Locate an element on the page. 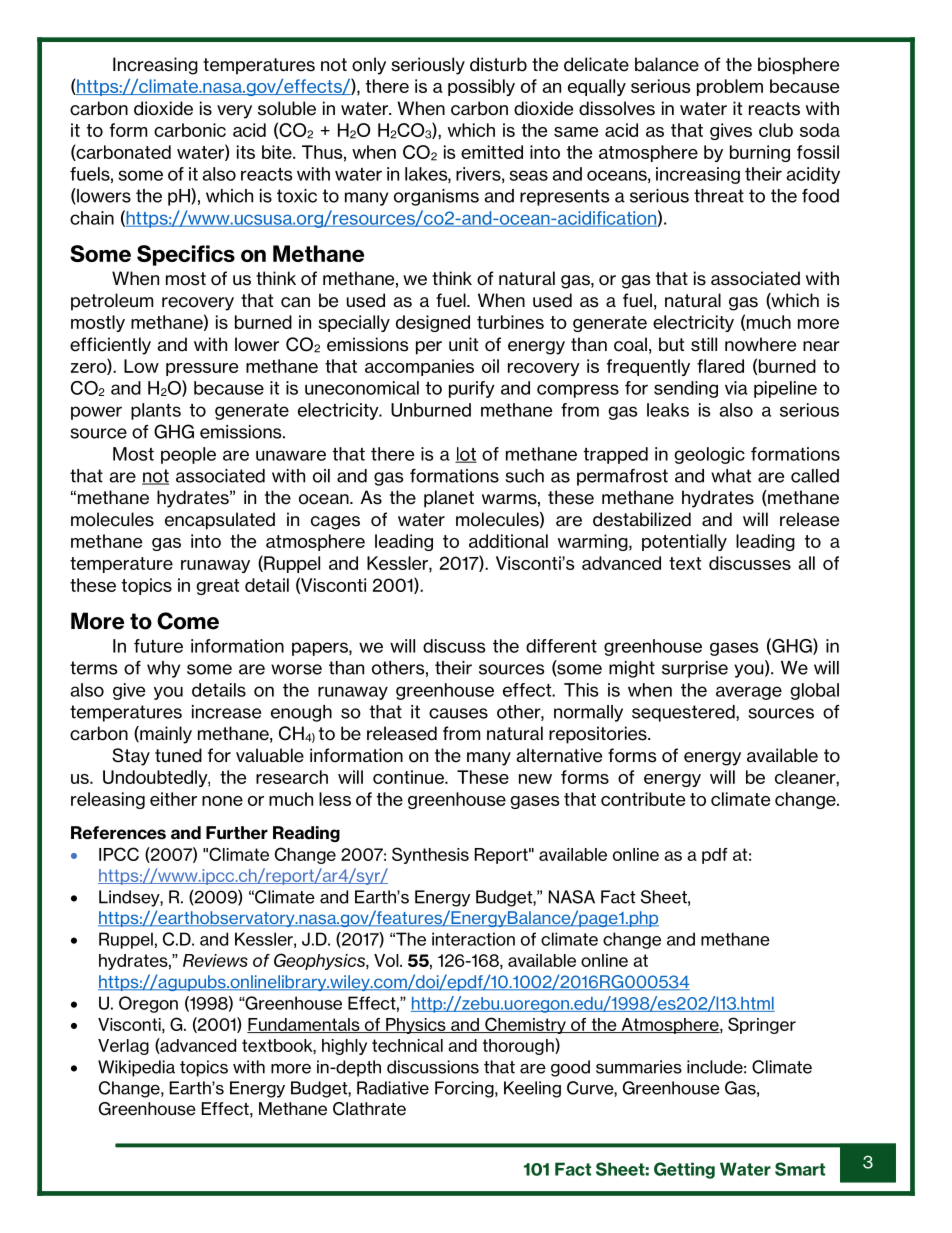 The height and width of the page is (1233, 952). Come is located at coordinates (188, 621).
